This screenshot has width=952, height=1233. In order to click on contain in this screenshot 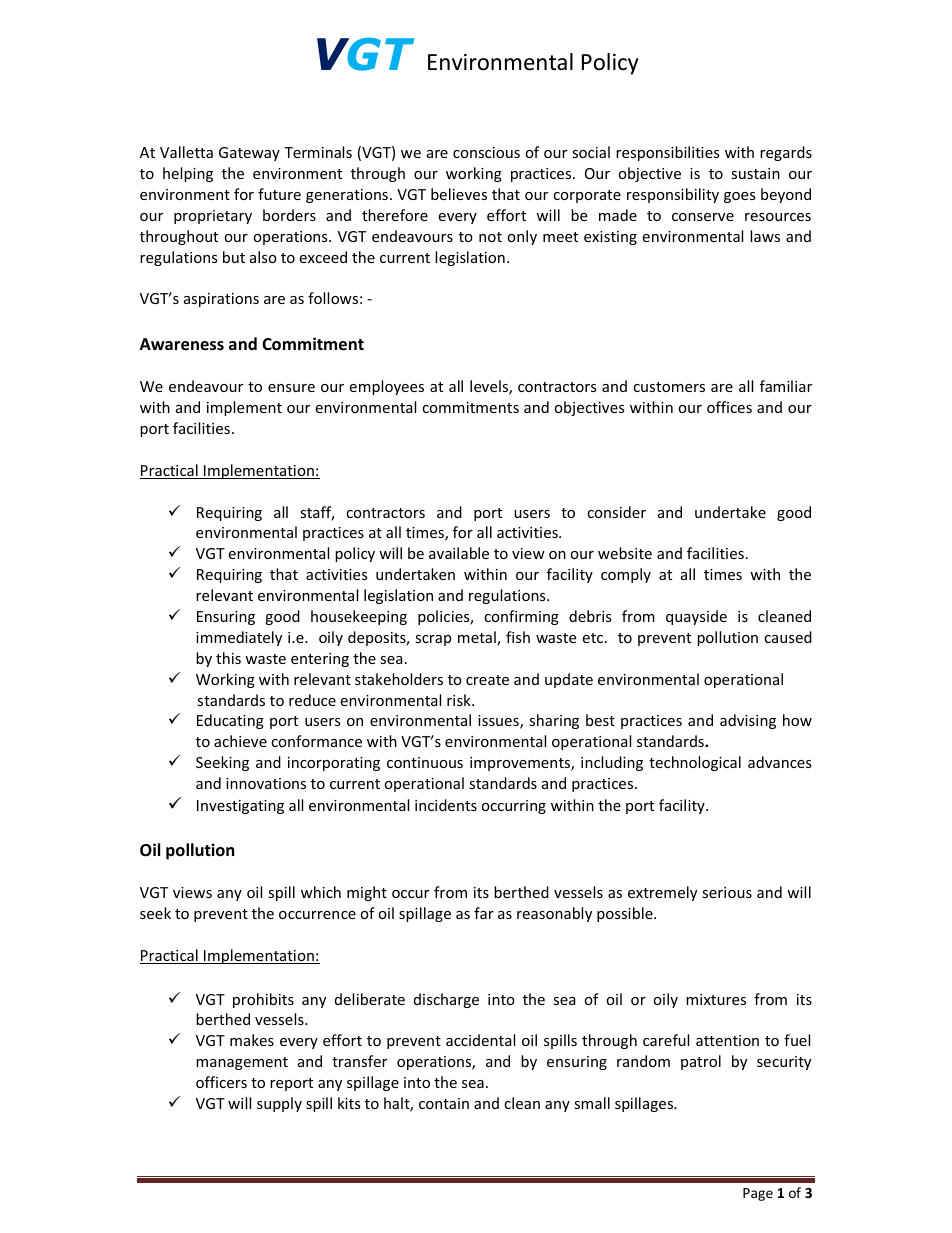, I will do `click(444, 1103)`.
